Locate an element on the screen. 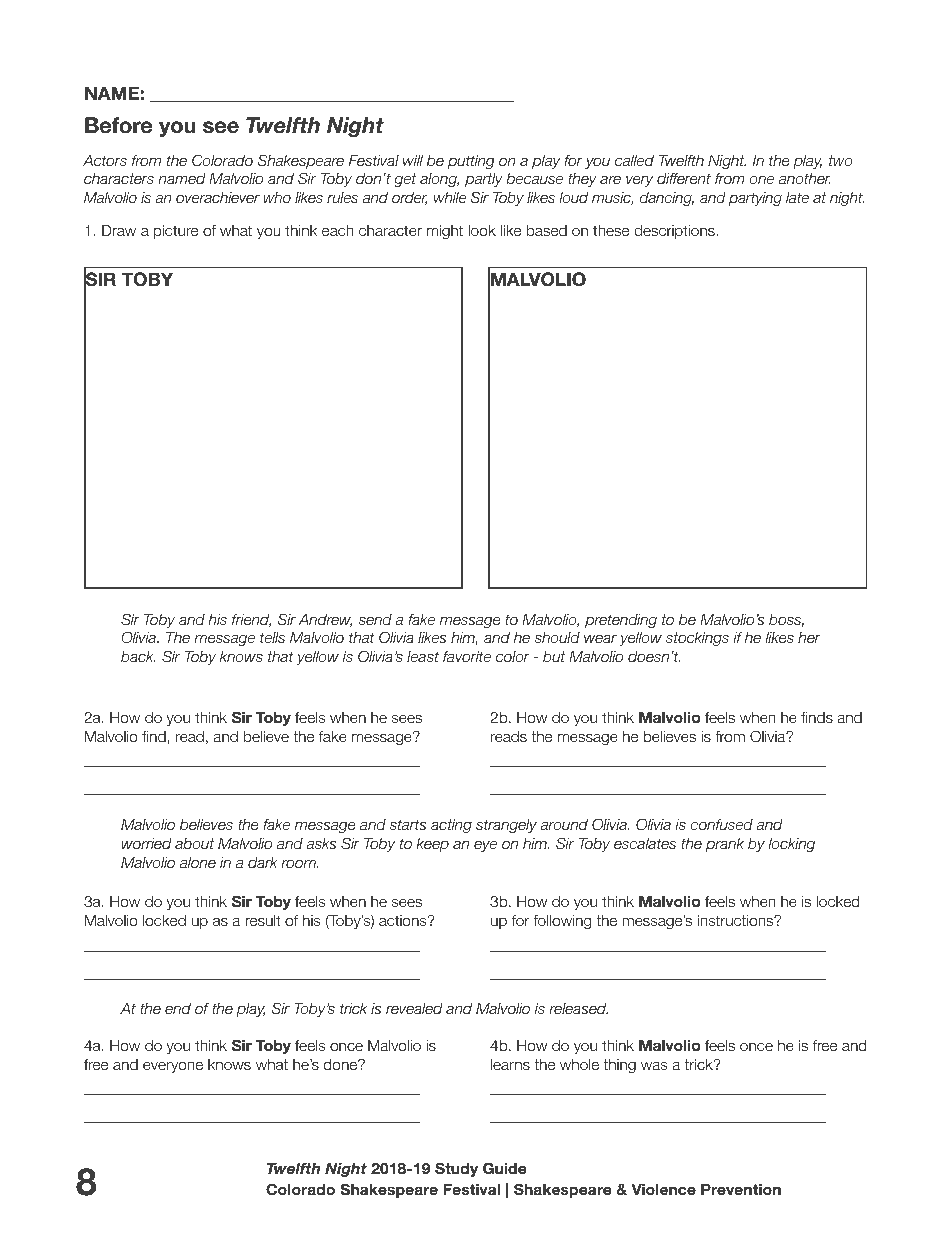 The image size is (952, 1233). prank is located at coordinates (725, 845).
